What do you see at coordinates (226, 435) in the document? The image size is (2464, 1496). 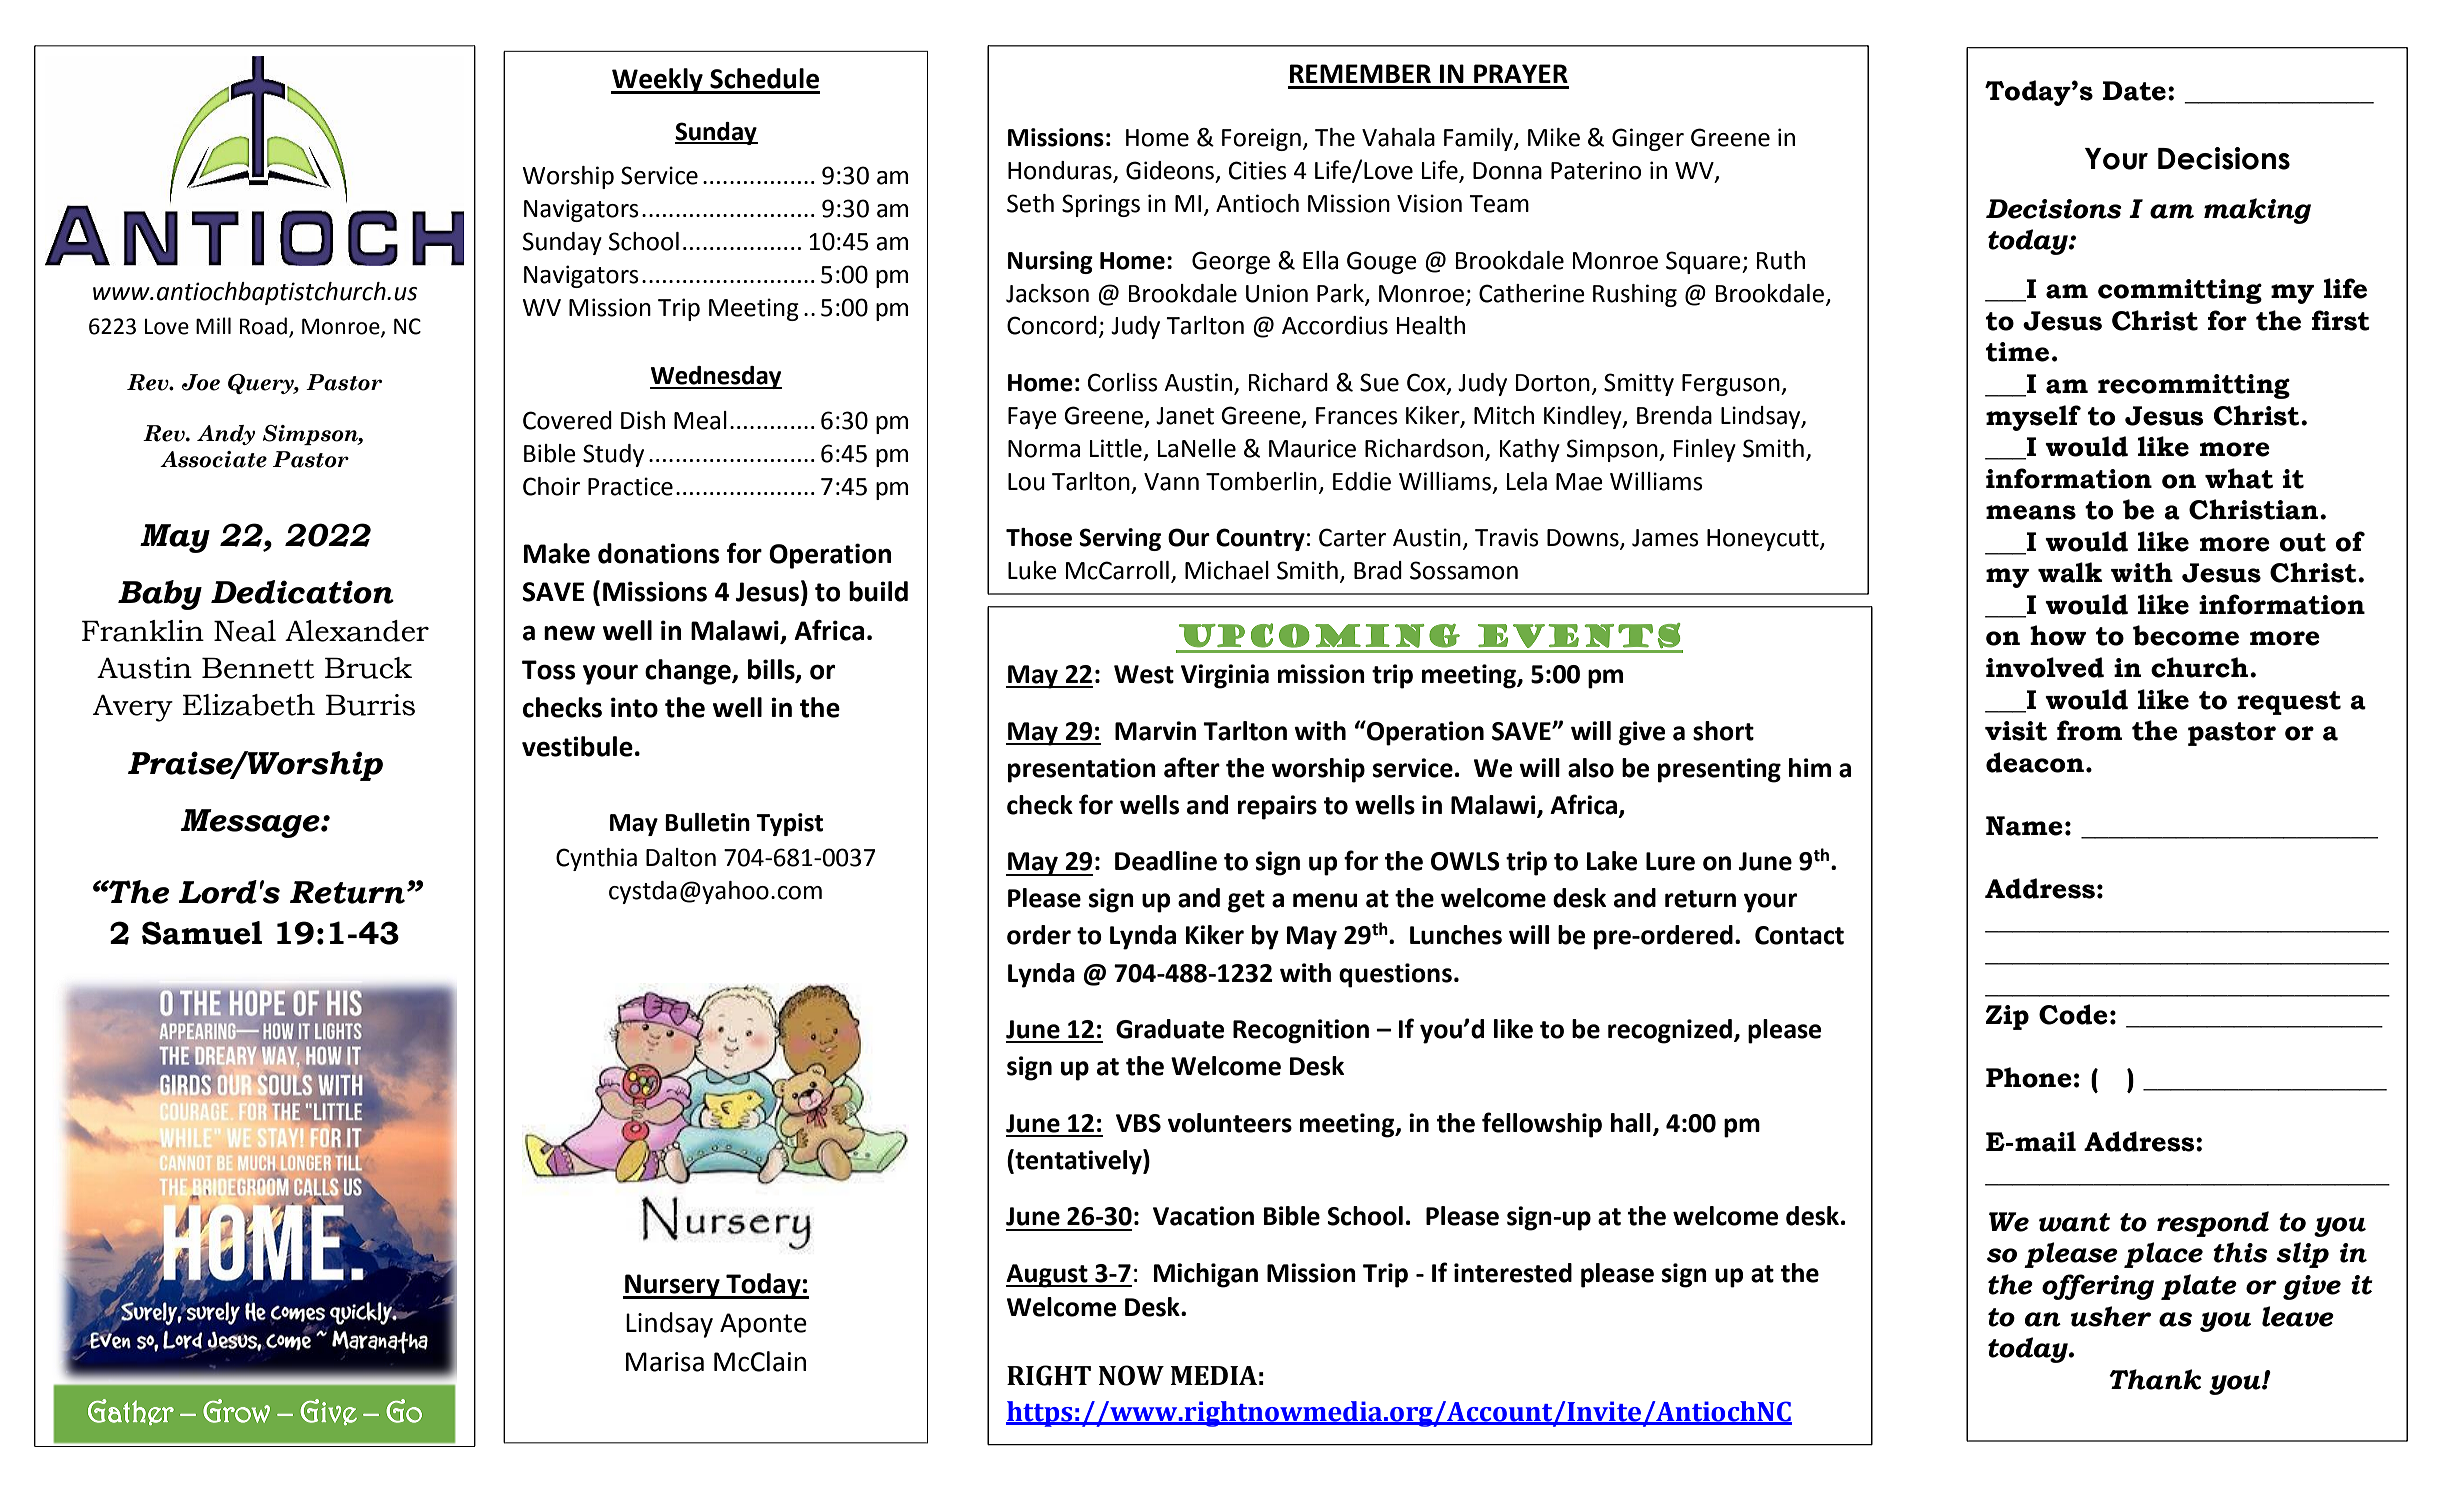 I see `Andy` at bounding box center [226, 435].
